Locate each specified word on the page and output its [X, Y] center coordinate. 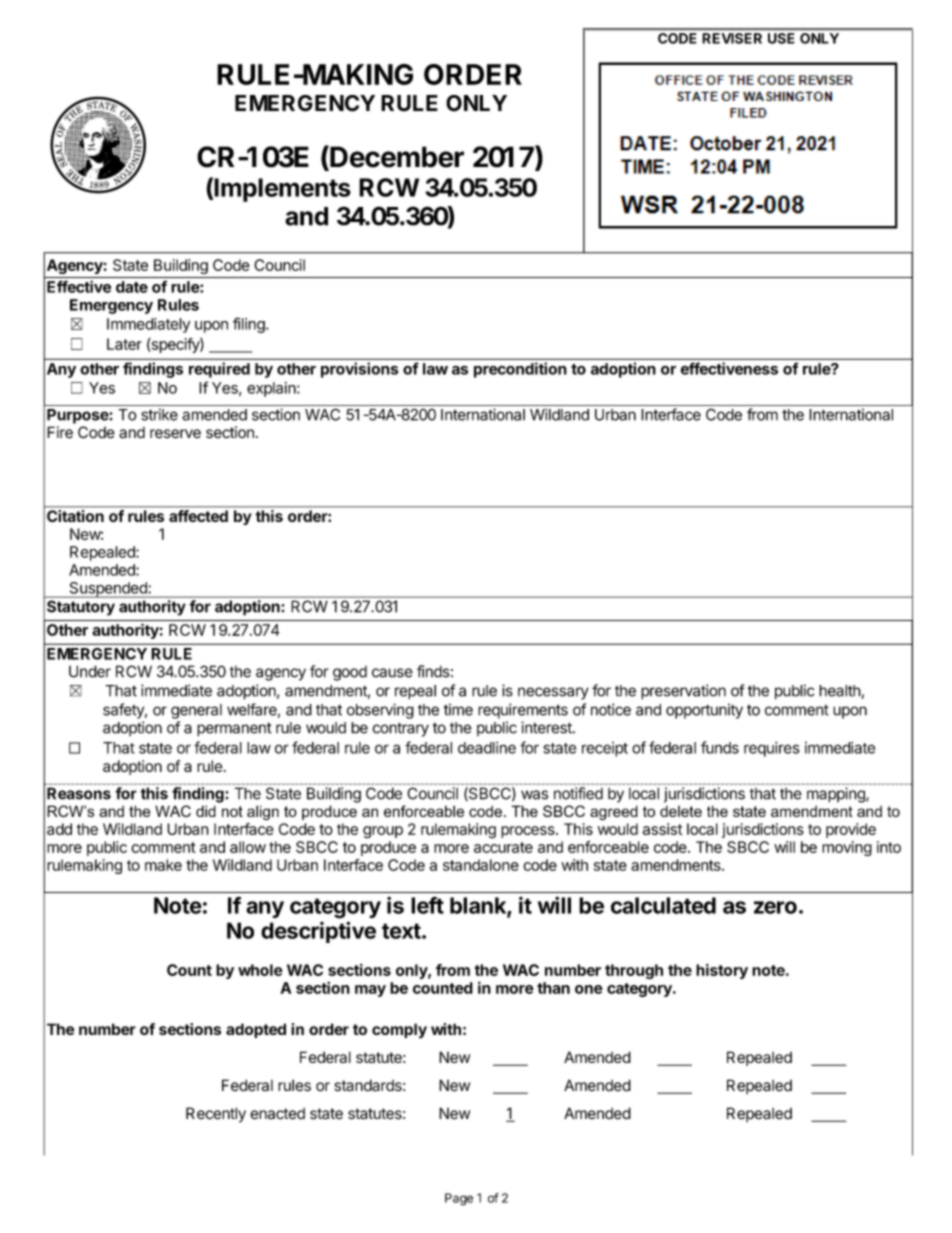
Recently [216, 1115]
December [396, 157]
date [132, 287]
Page [459, 1199]
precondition [520, 370]
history [722, 971]
